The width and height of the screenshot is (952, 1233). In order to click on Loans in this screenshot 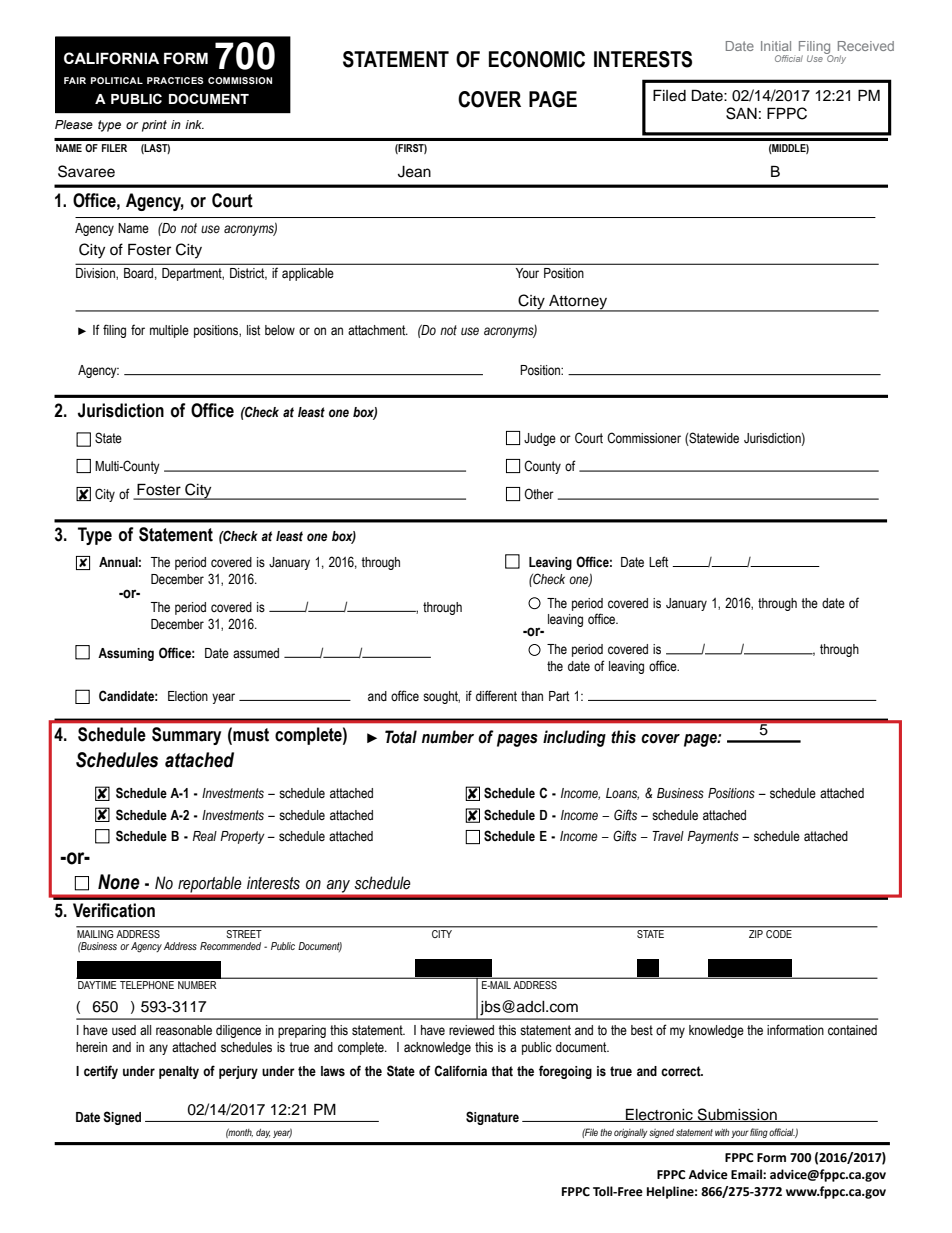, I will do `click(622, 794)`.
